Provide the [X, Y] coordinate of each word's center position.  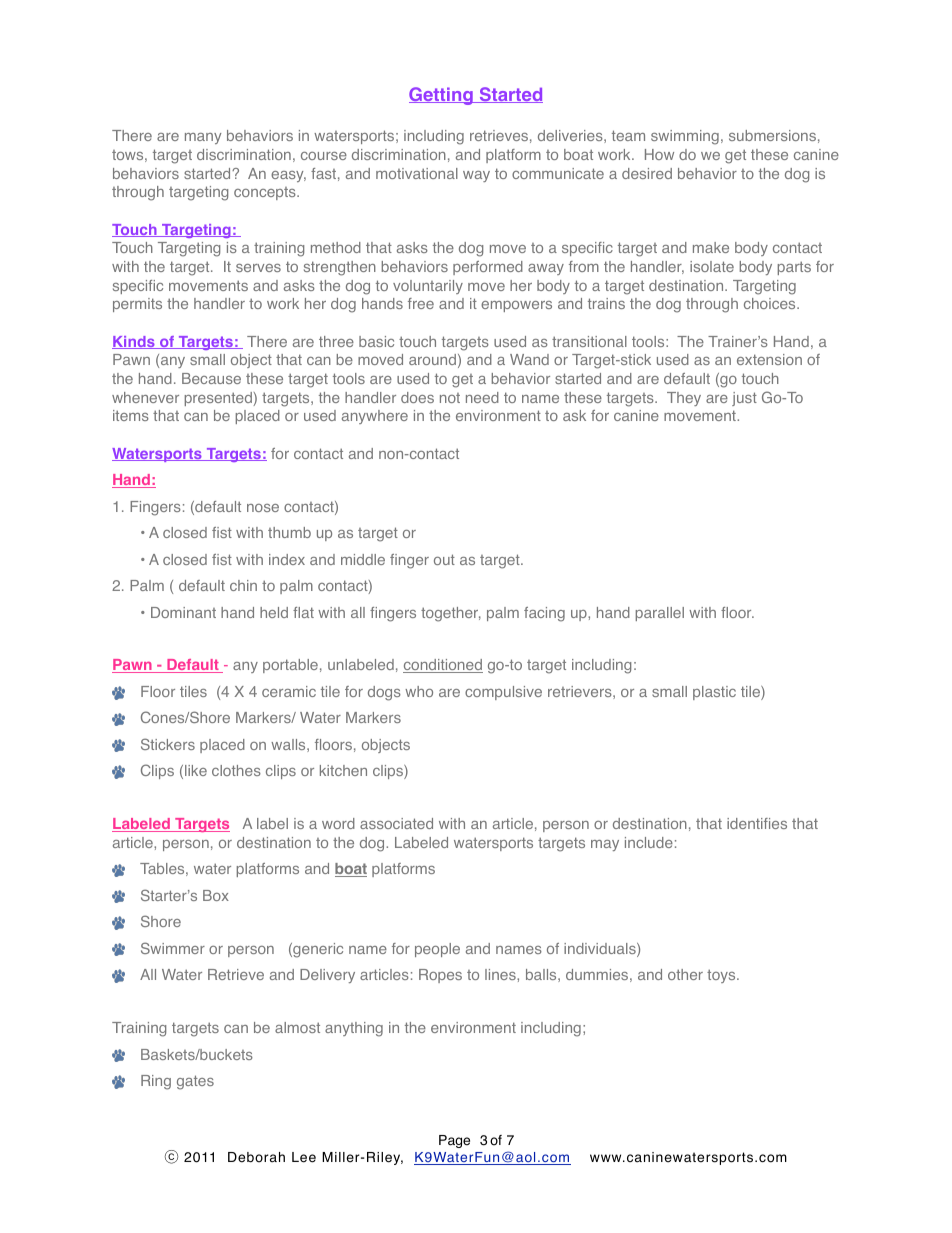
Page [454, 1141]
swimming [685, 137]
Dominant [183, 612]
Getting [442, 96]
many [203, 138]
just [744, 399]
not [450, 398]
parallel [660, 614]
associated [396, 823]
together [451, 614]
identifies [757, 823]
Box [216, 895]
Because [211, 378]
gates [195, 1082]
